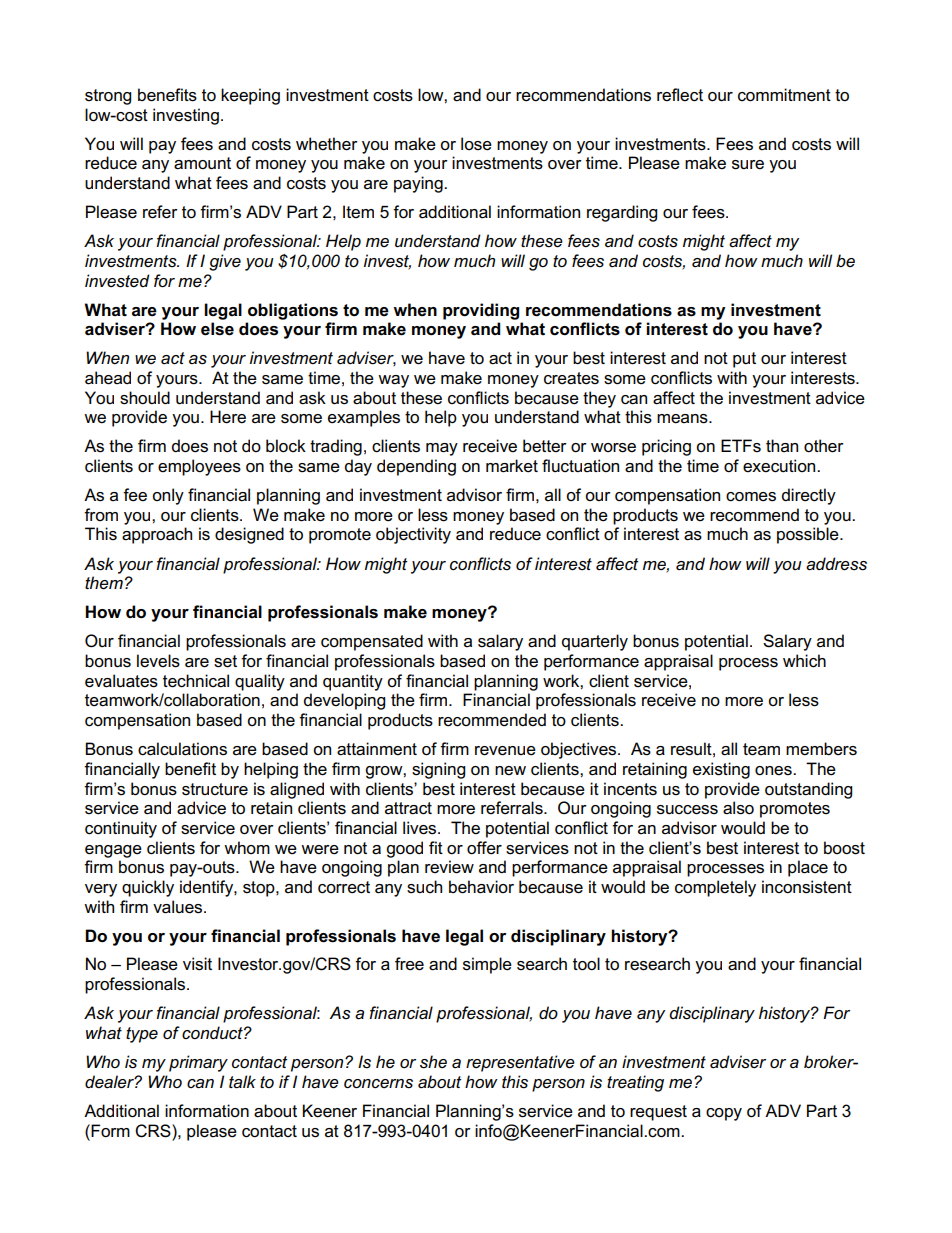  I want to click on she, so click(433, 1062).
